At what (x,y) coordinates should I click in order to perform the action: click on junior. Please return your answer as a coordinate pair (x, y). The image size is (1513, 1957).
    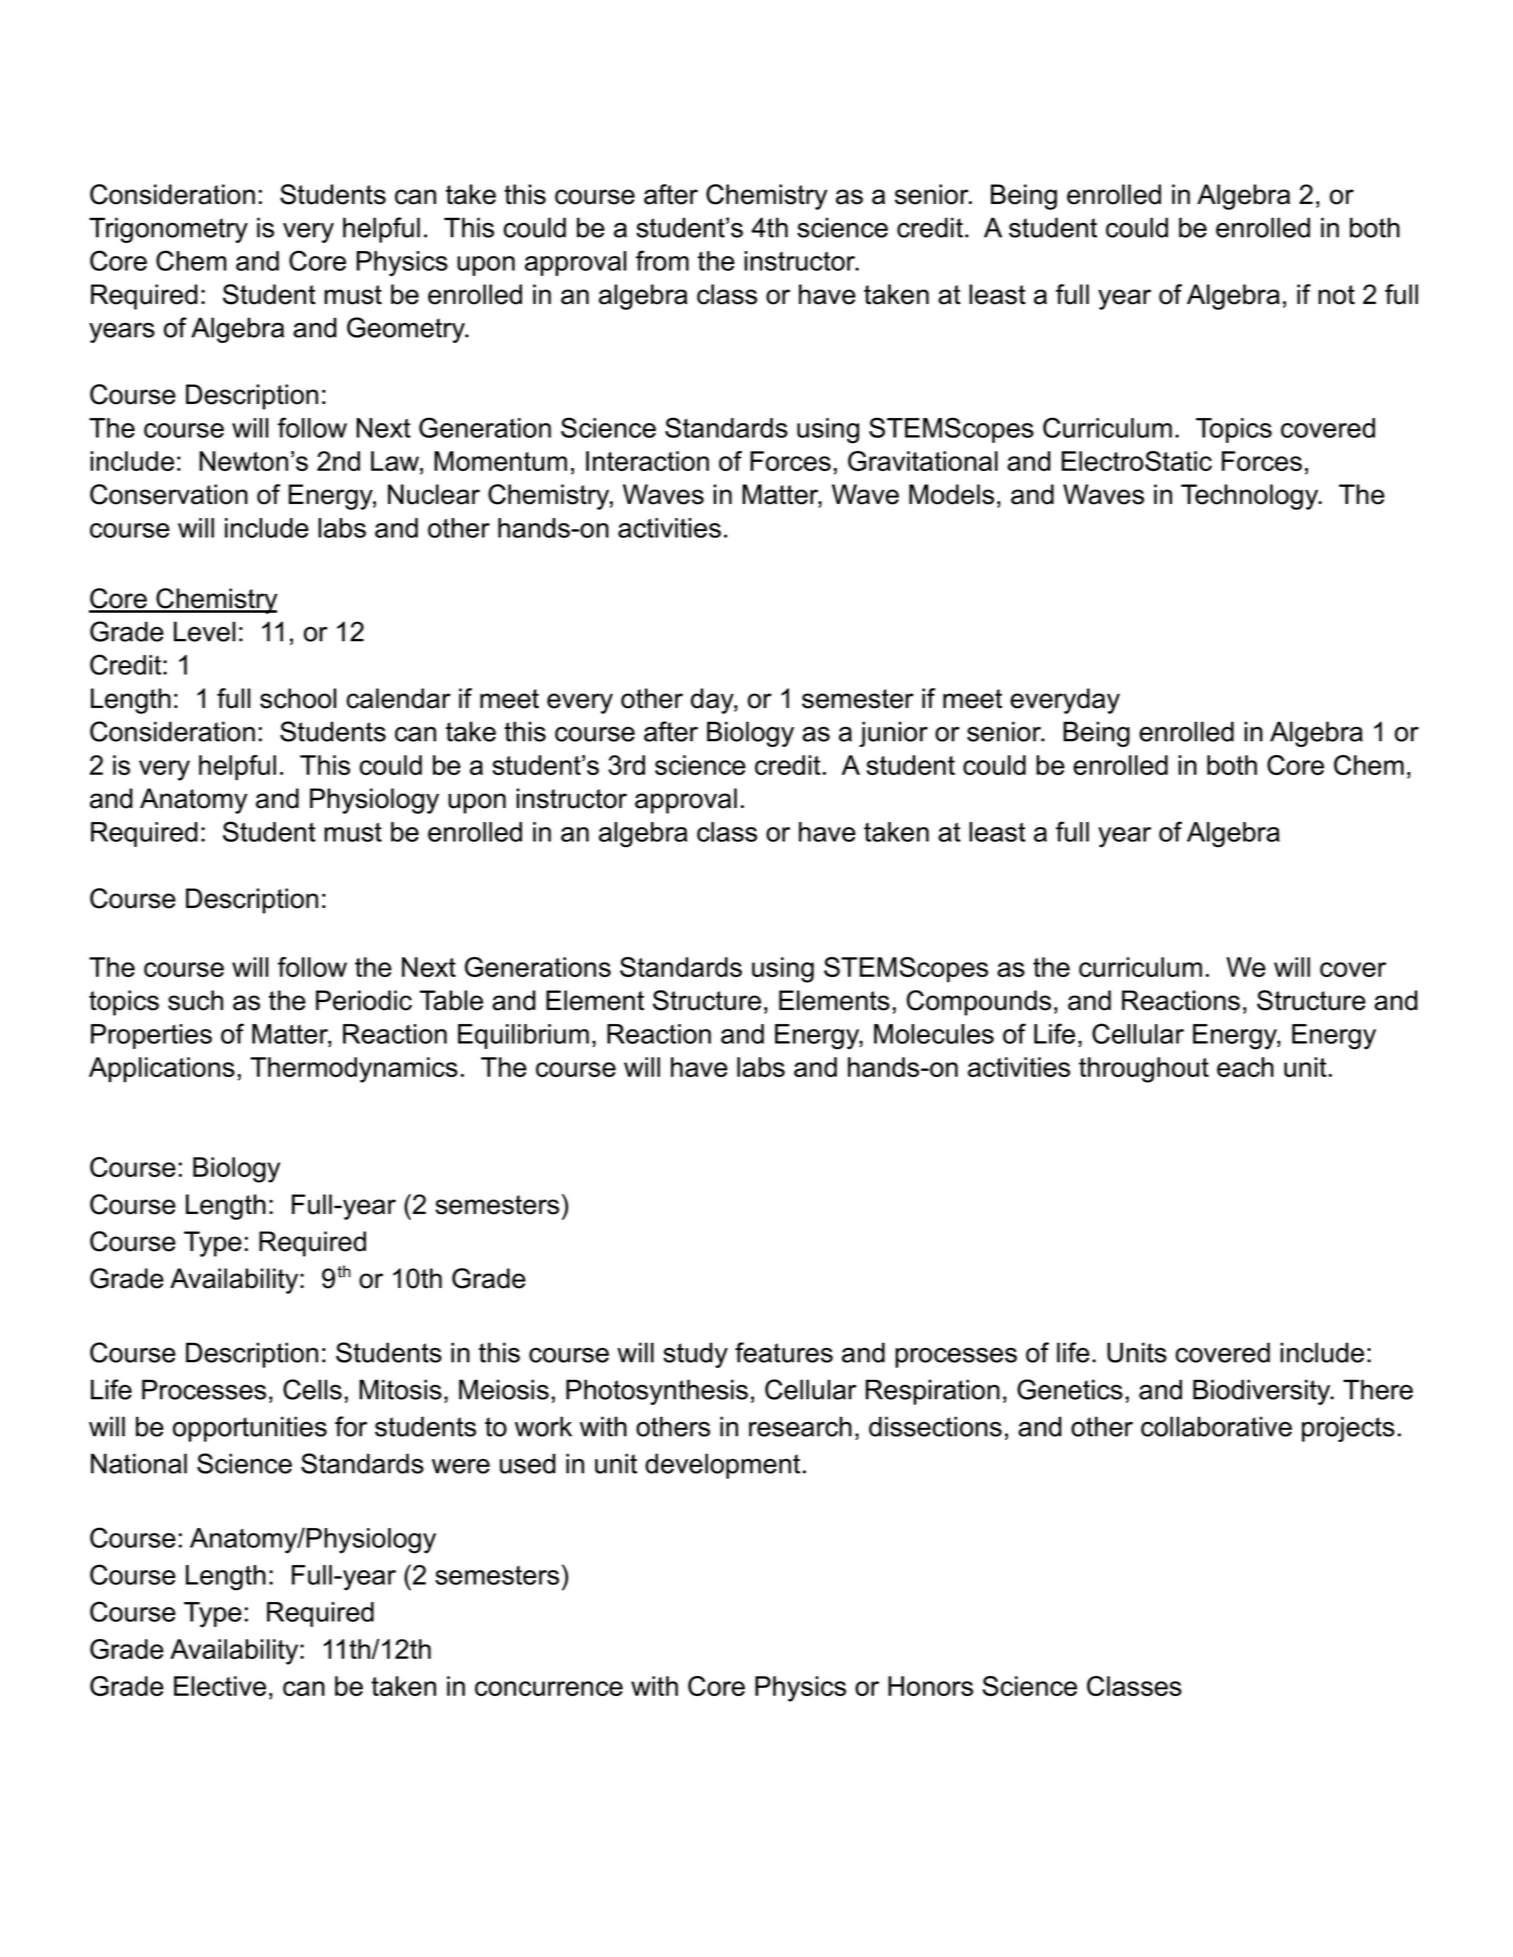
    Looking at the image, I should click on (893, 734).
